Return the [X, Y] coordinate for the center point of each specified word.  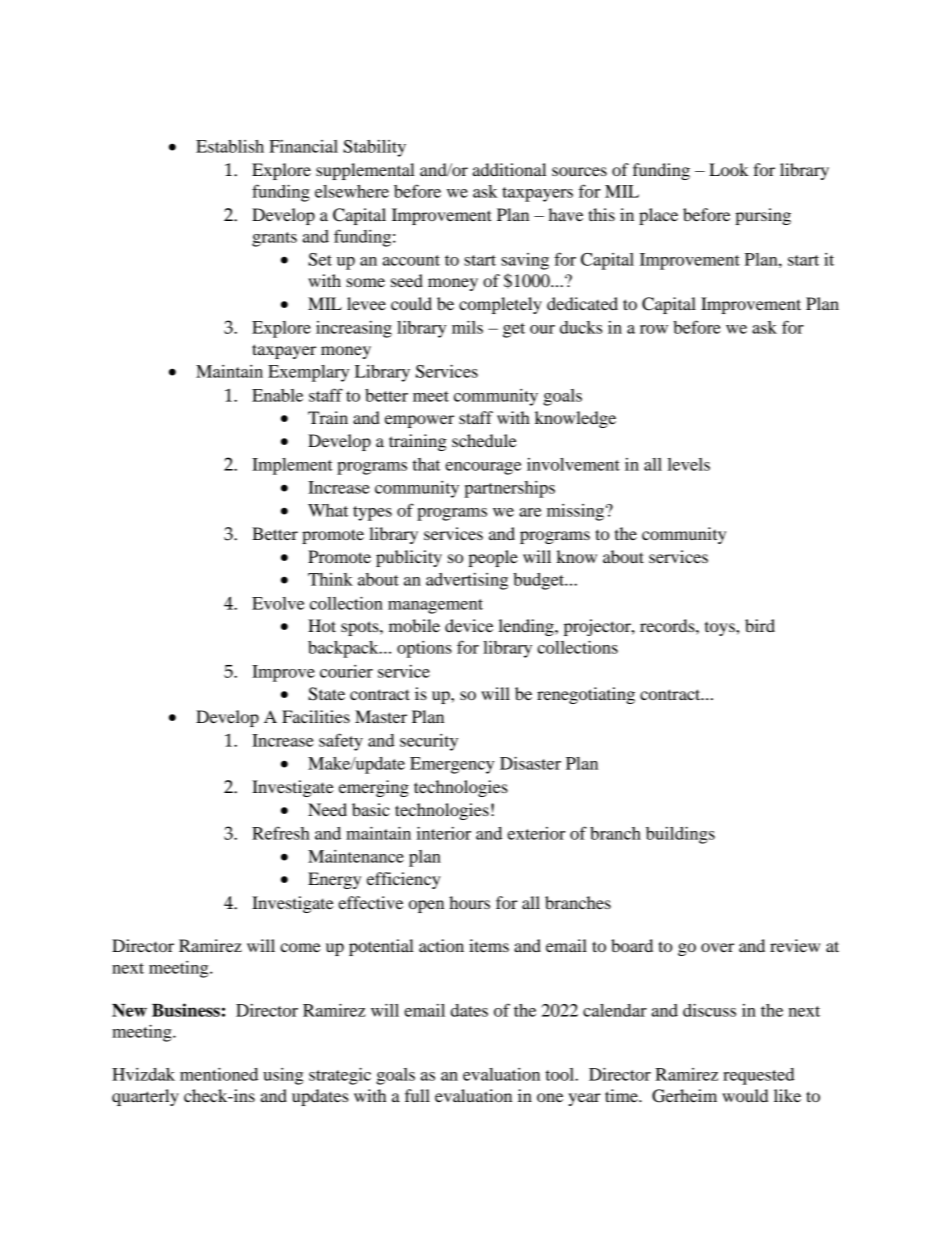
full [417, 1095]
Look [729, 169]
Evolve [278, 603]
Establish [230, 146]
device [469, 625]
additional [509, 169]
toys [721, 629]
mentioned [219, 1074]
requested [759, 1076]
